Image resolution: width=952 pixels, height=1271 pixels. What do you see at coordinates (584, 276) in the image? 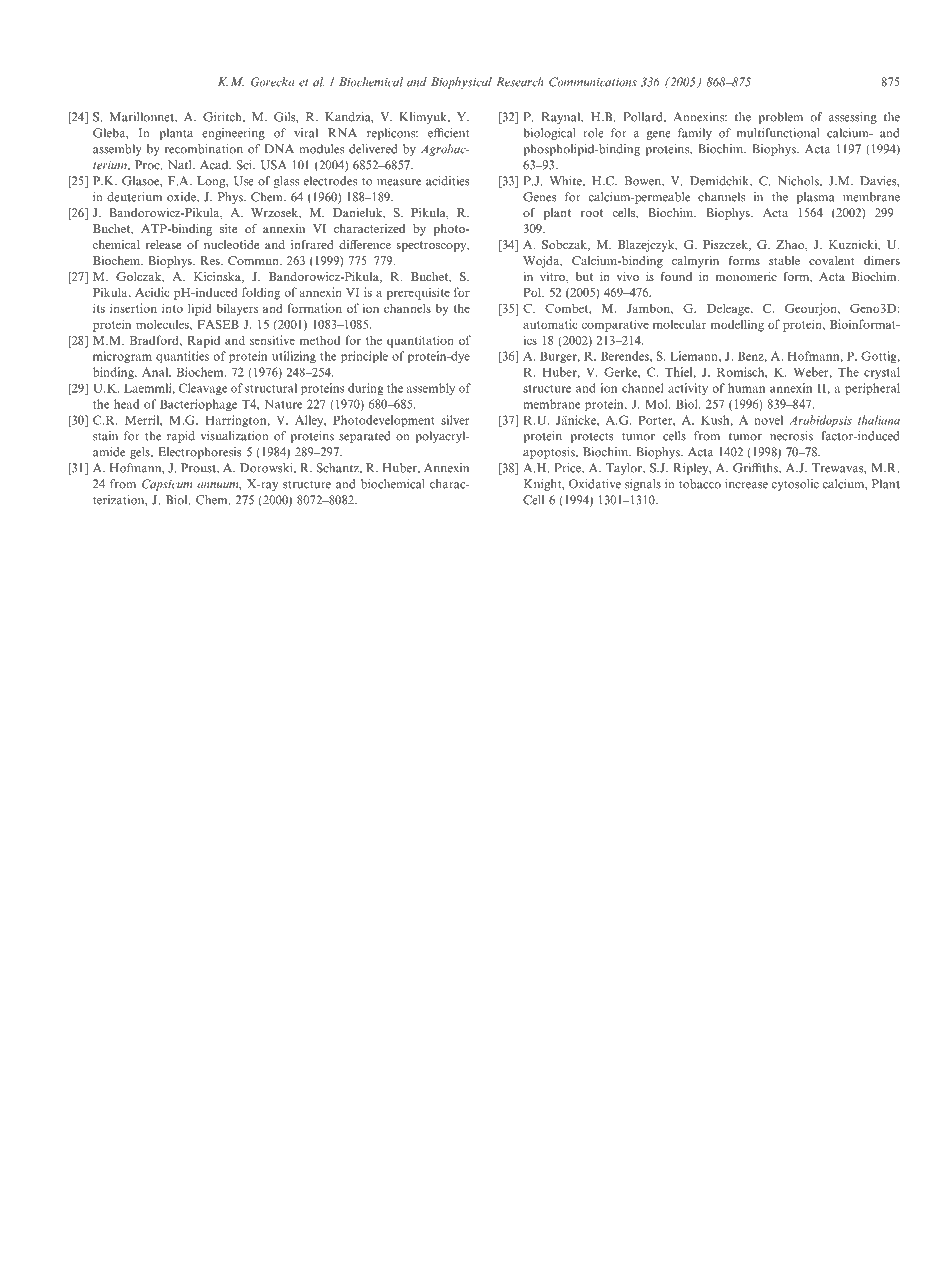
I see `but` at bounding box center [584, 276].
